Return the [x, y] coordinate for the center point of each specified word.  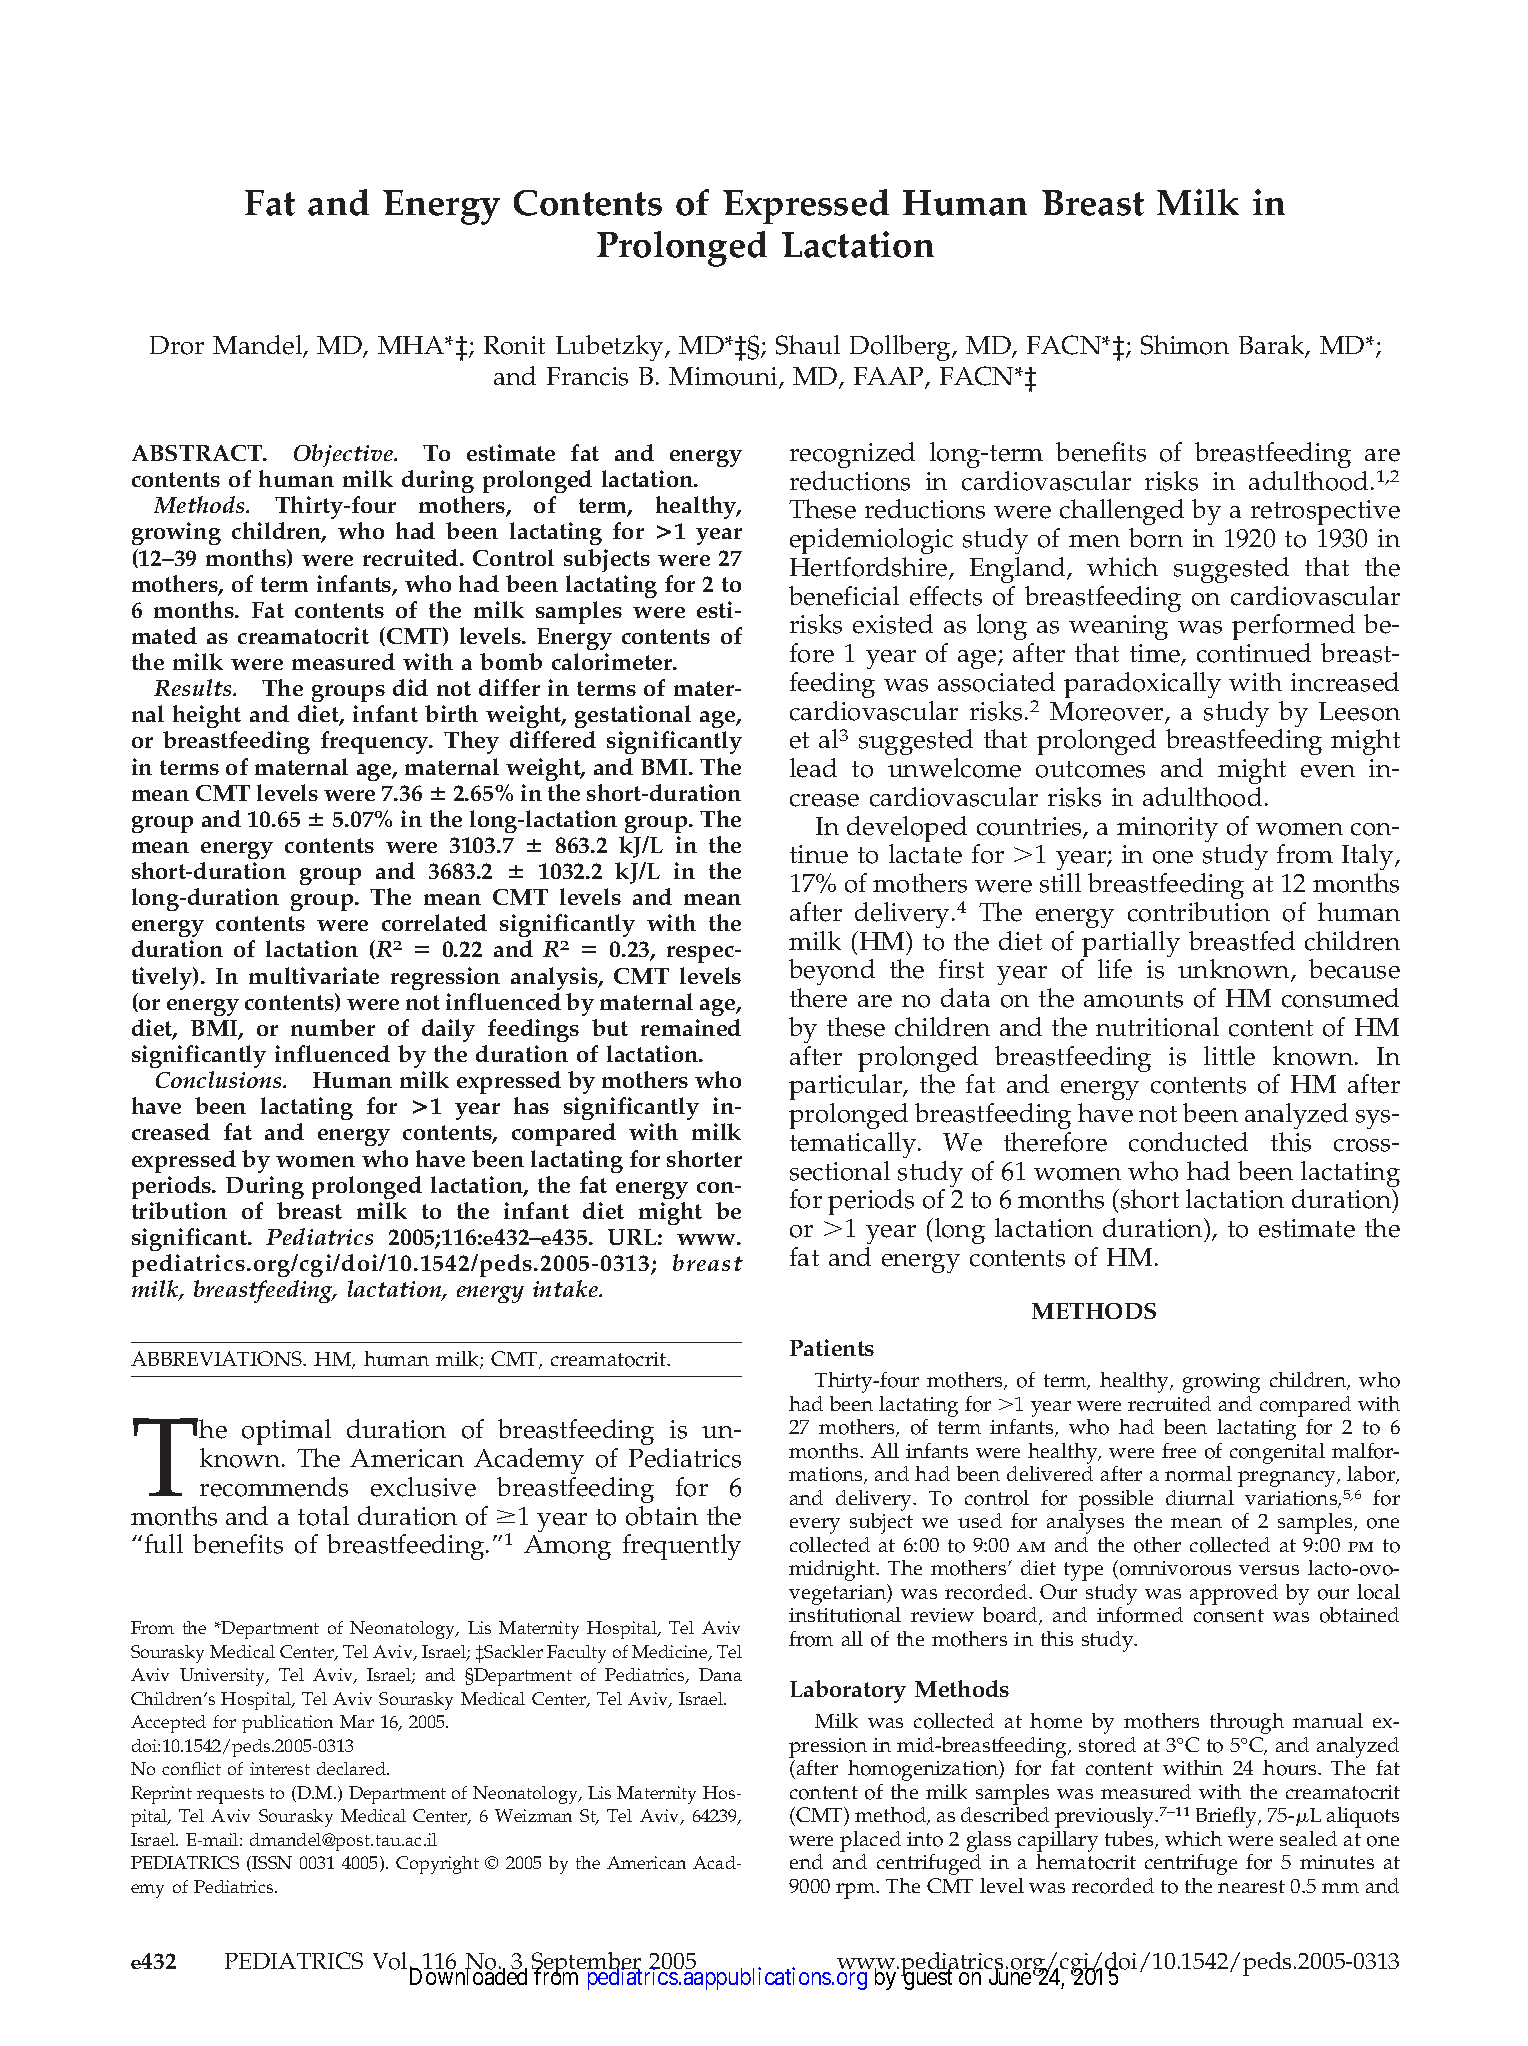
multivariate [314, 975]
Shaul [808, 345]
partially [1130, 945]
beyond [832, 974]
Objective [345, 455]
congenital [1276, 1455]
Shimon [1185, 345]
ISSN [271, 1864]
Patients [832, 1347]
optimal [286, 1434]
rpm [857, 1891]
